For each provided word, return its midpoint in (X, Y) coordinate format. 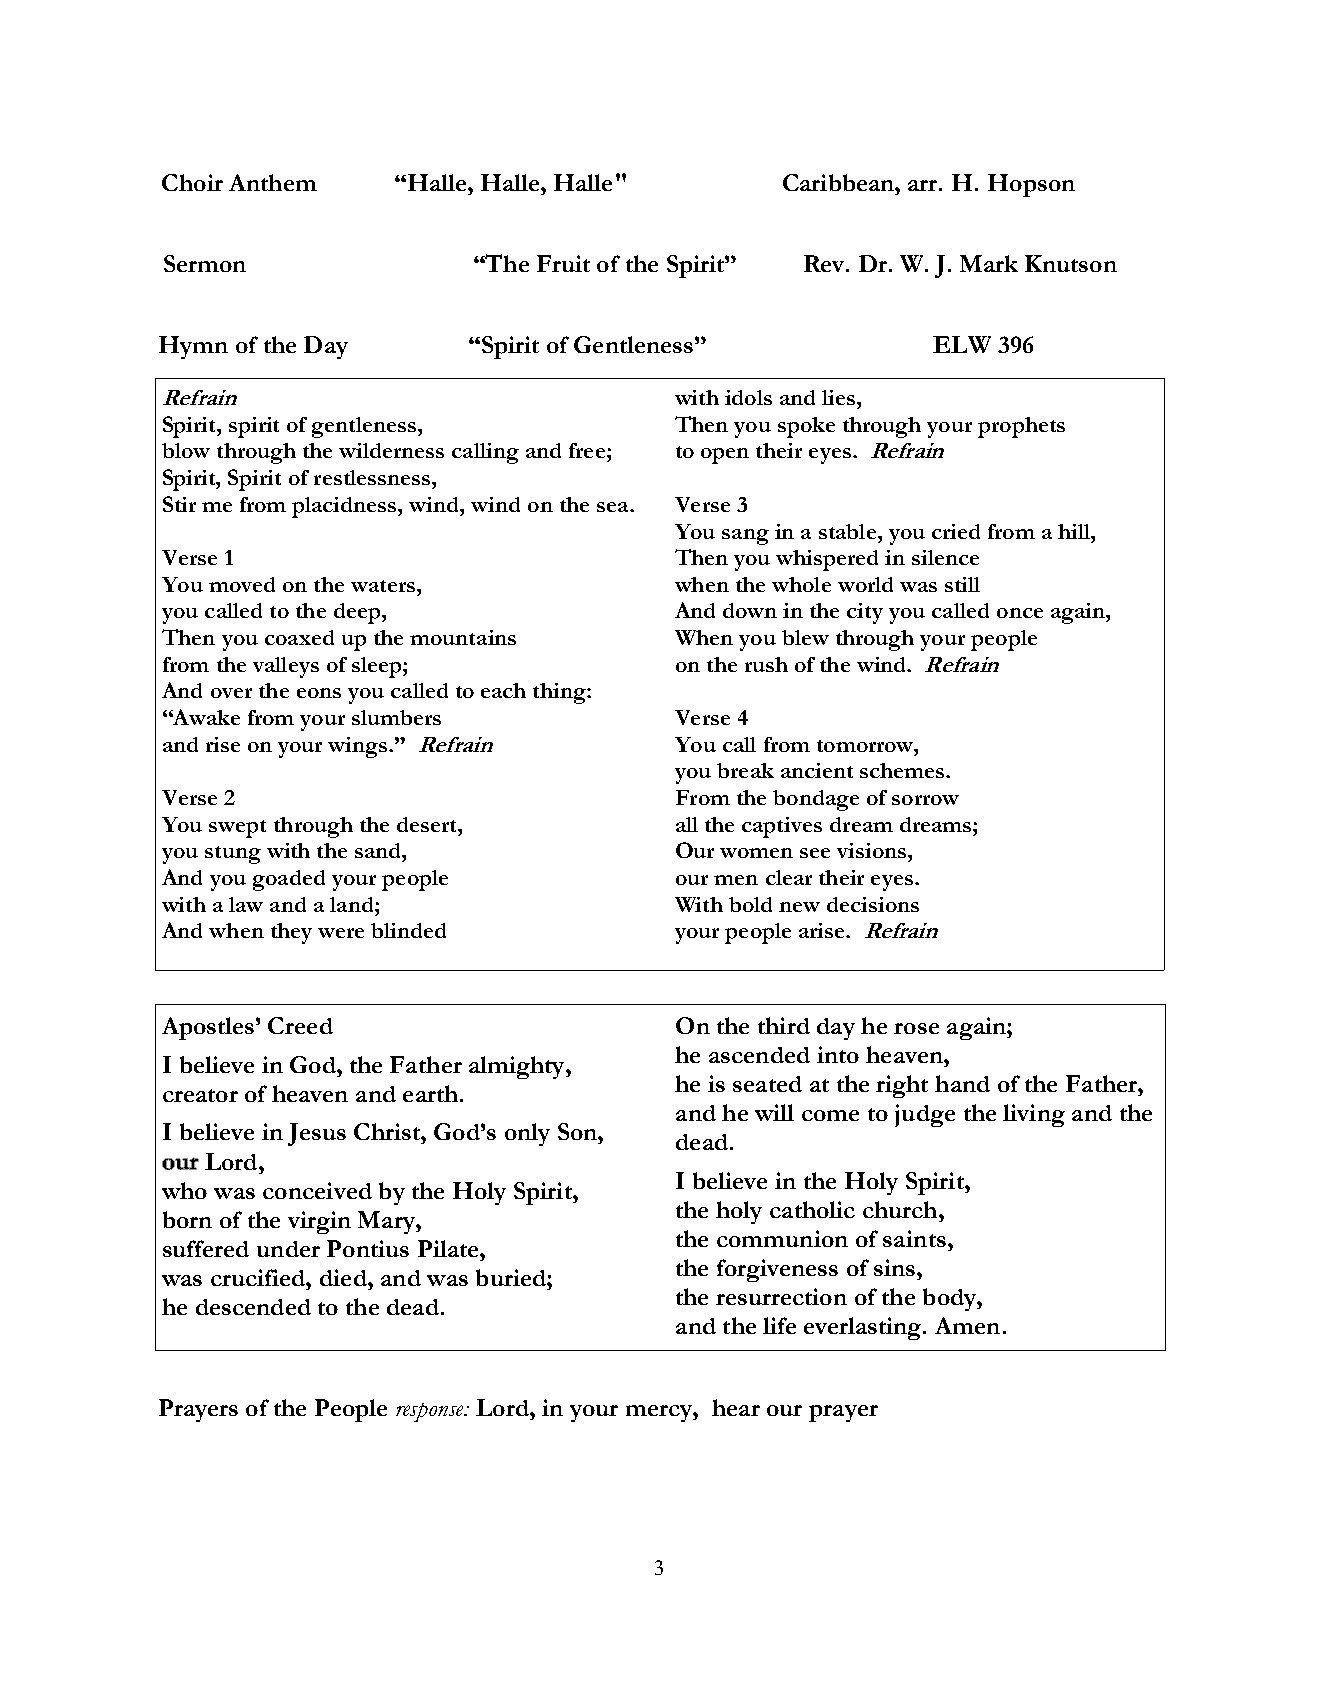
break (745, 770)
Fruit (563, 263)
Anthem (273, 182)
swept (237, 829)
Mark (989, 263)
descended (253, 1307)
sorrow (925, 800)
